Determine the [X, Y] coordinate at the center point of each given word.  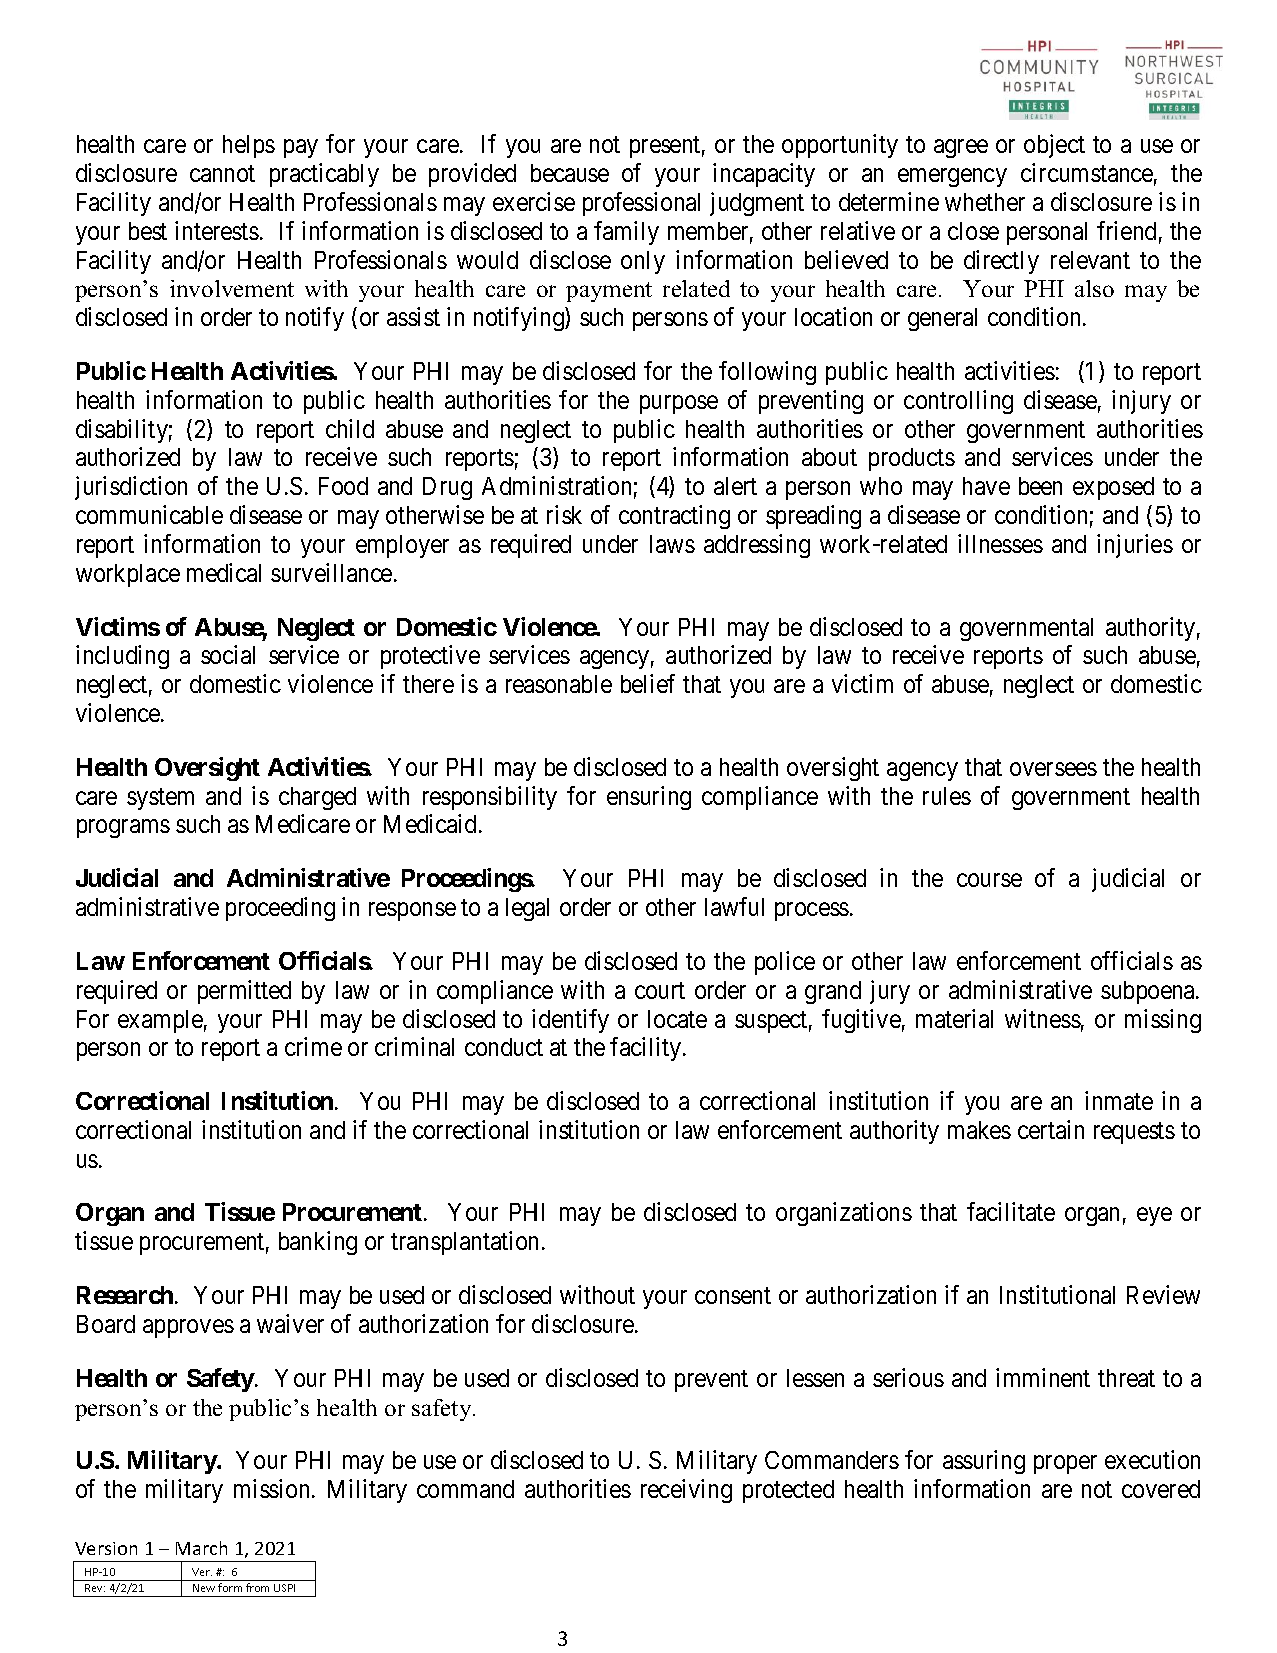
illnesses [1000, 543]
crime [313, 1046]
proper [1065, 1465]
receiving [686, 1491]
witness [1043, 1018]
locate [677, 1019]
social [228, 654]
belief [648, 683]
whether [985, 202]
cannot [222, 174]
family [626, 233]
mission [273, 1488]
